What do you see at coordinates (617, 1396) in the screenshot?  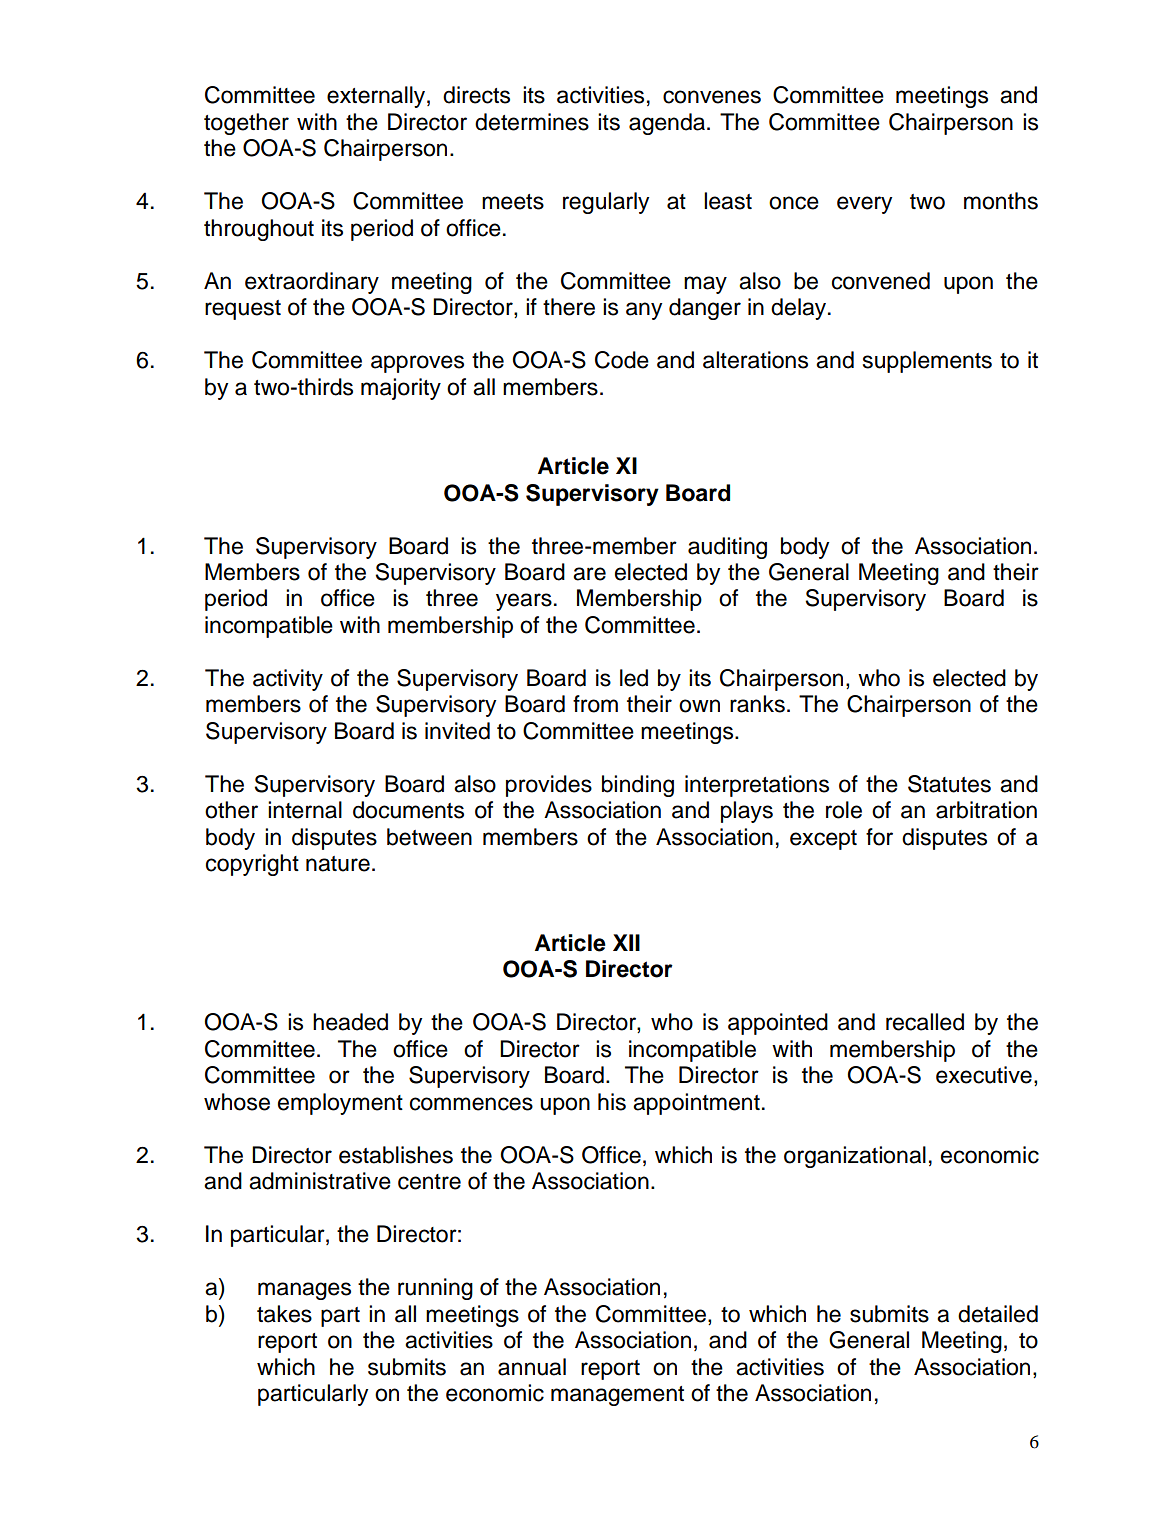 I see `management` at bounding box center [617, 1396].
